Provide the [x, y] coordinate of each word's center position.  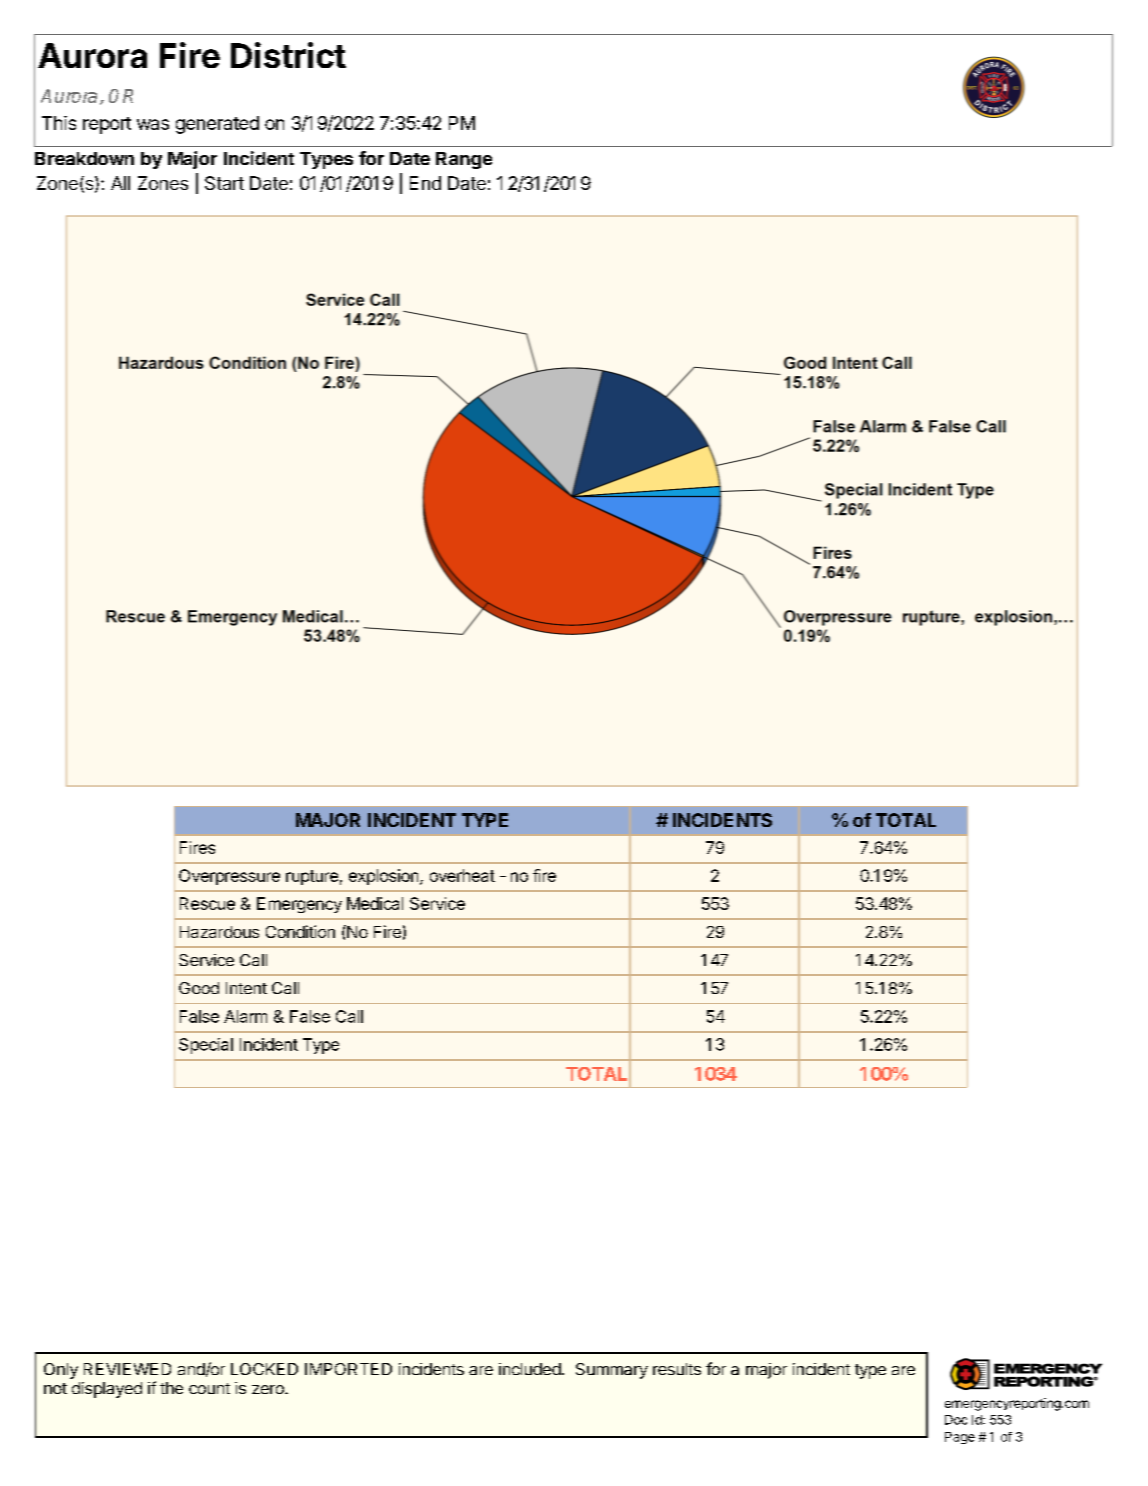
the [171, 1388]
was [153, 124]
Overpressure [229, 877]
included [530, 1369]
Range [464, 160]
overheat [462, 875]
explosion [385, 877]
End [425, 183]
